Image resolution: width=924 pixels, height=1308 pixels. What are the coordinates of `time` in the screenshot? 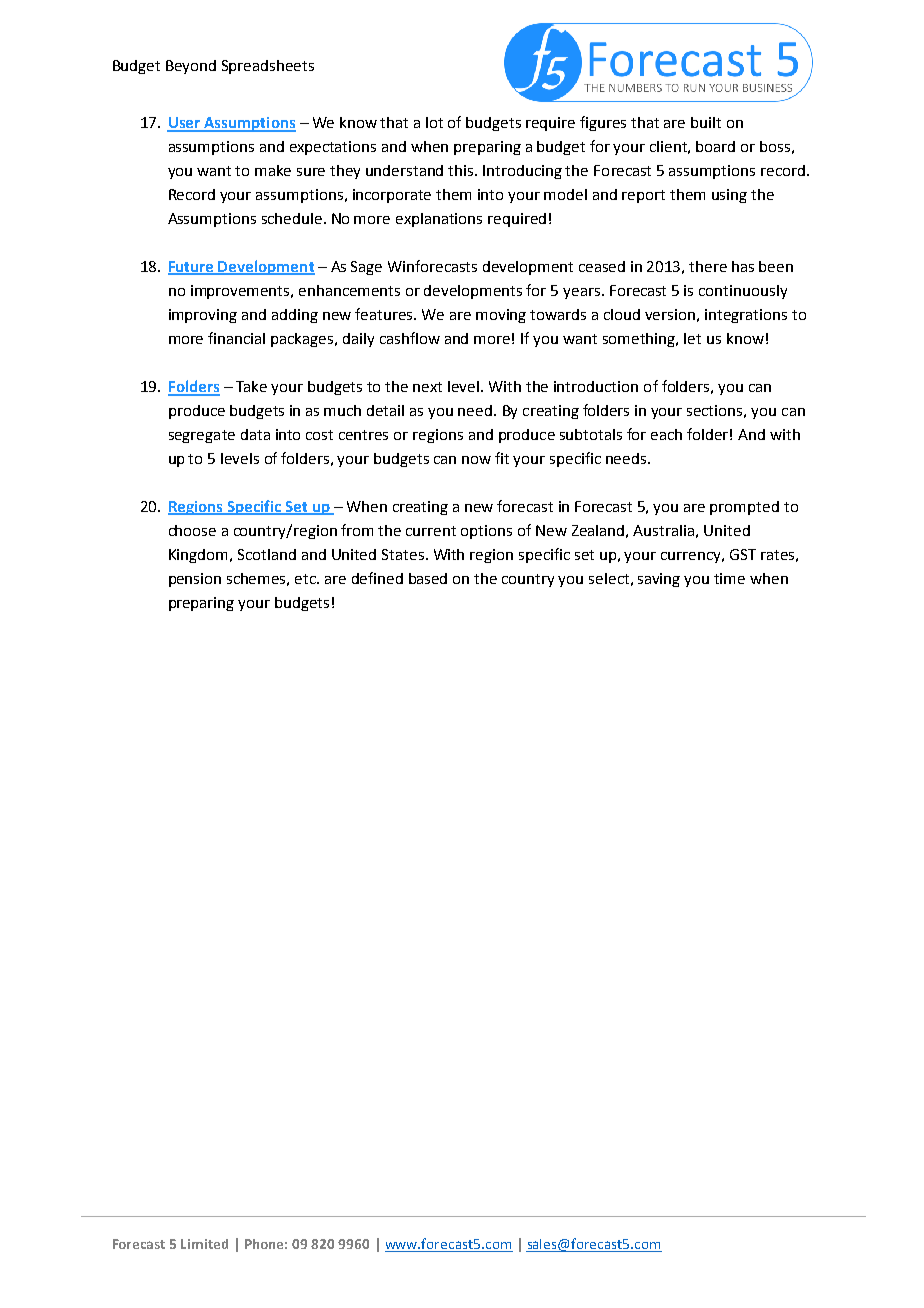 It's located at (729, 578).
